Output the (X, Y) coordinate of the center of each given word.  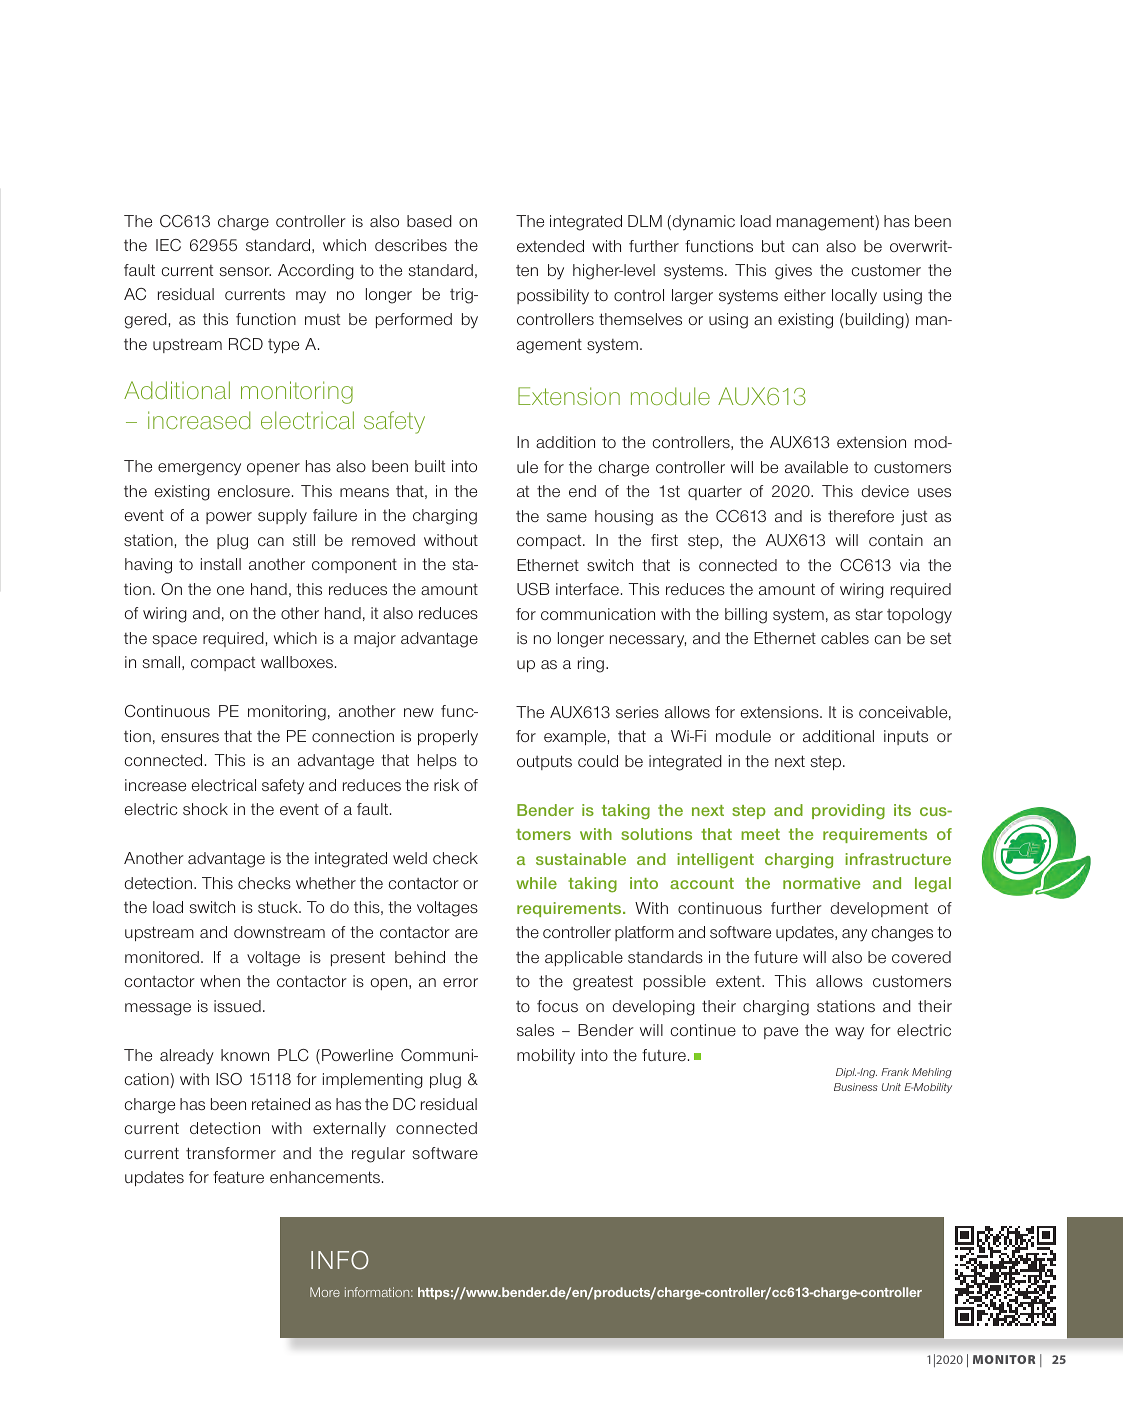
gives (793, 272)
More (325, 1292)
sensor (245, 271)
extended (550, 246)
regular (378, 1155)
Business (856, 1087)
